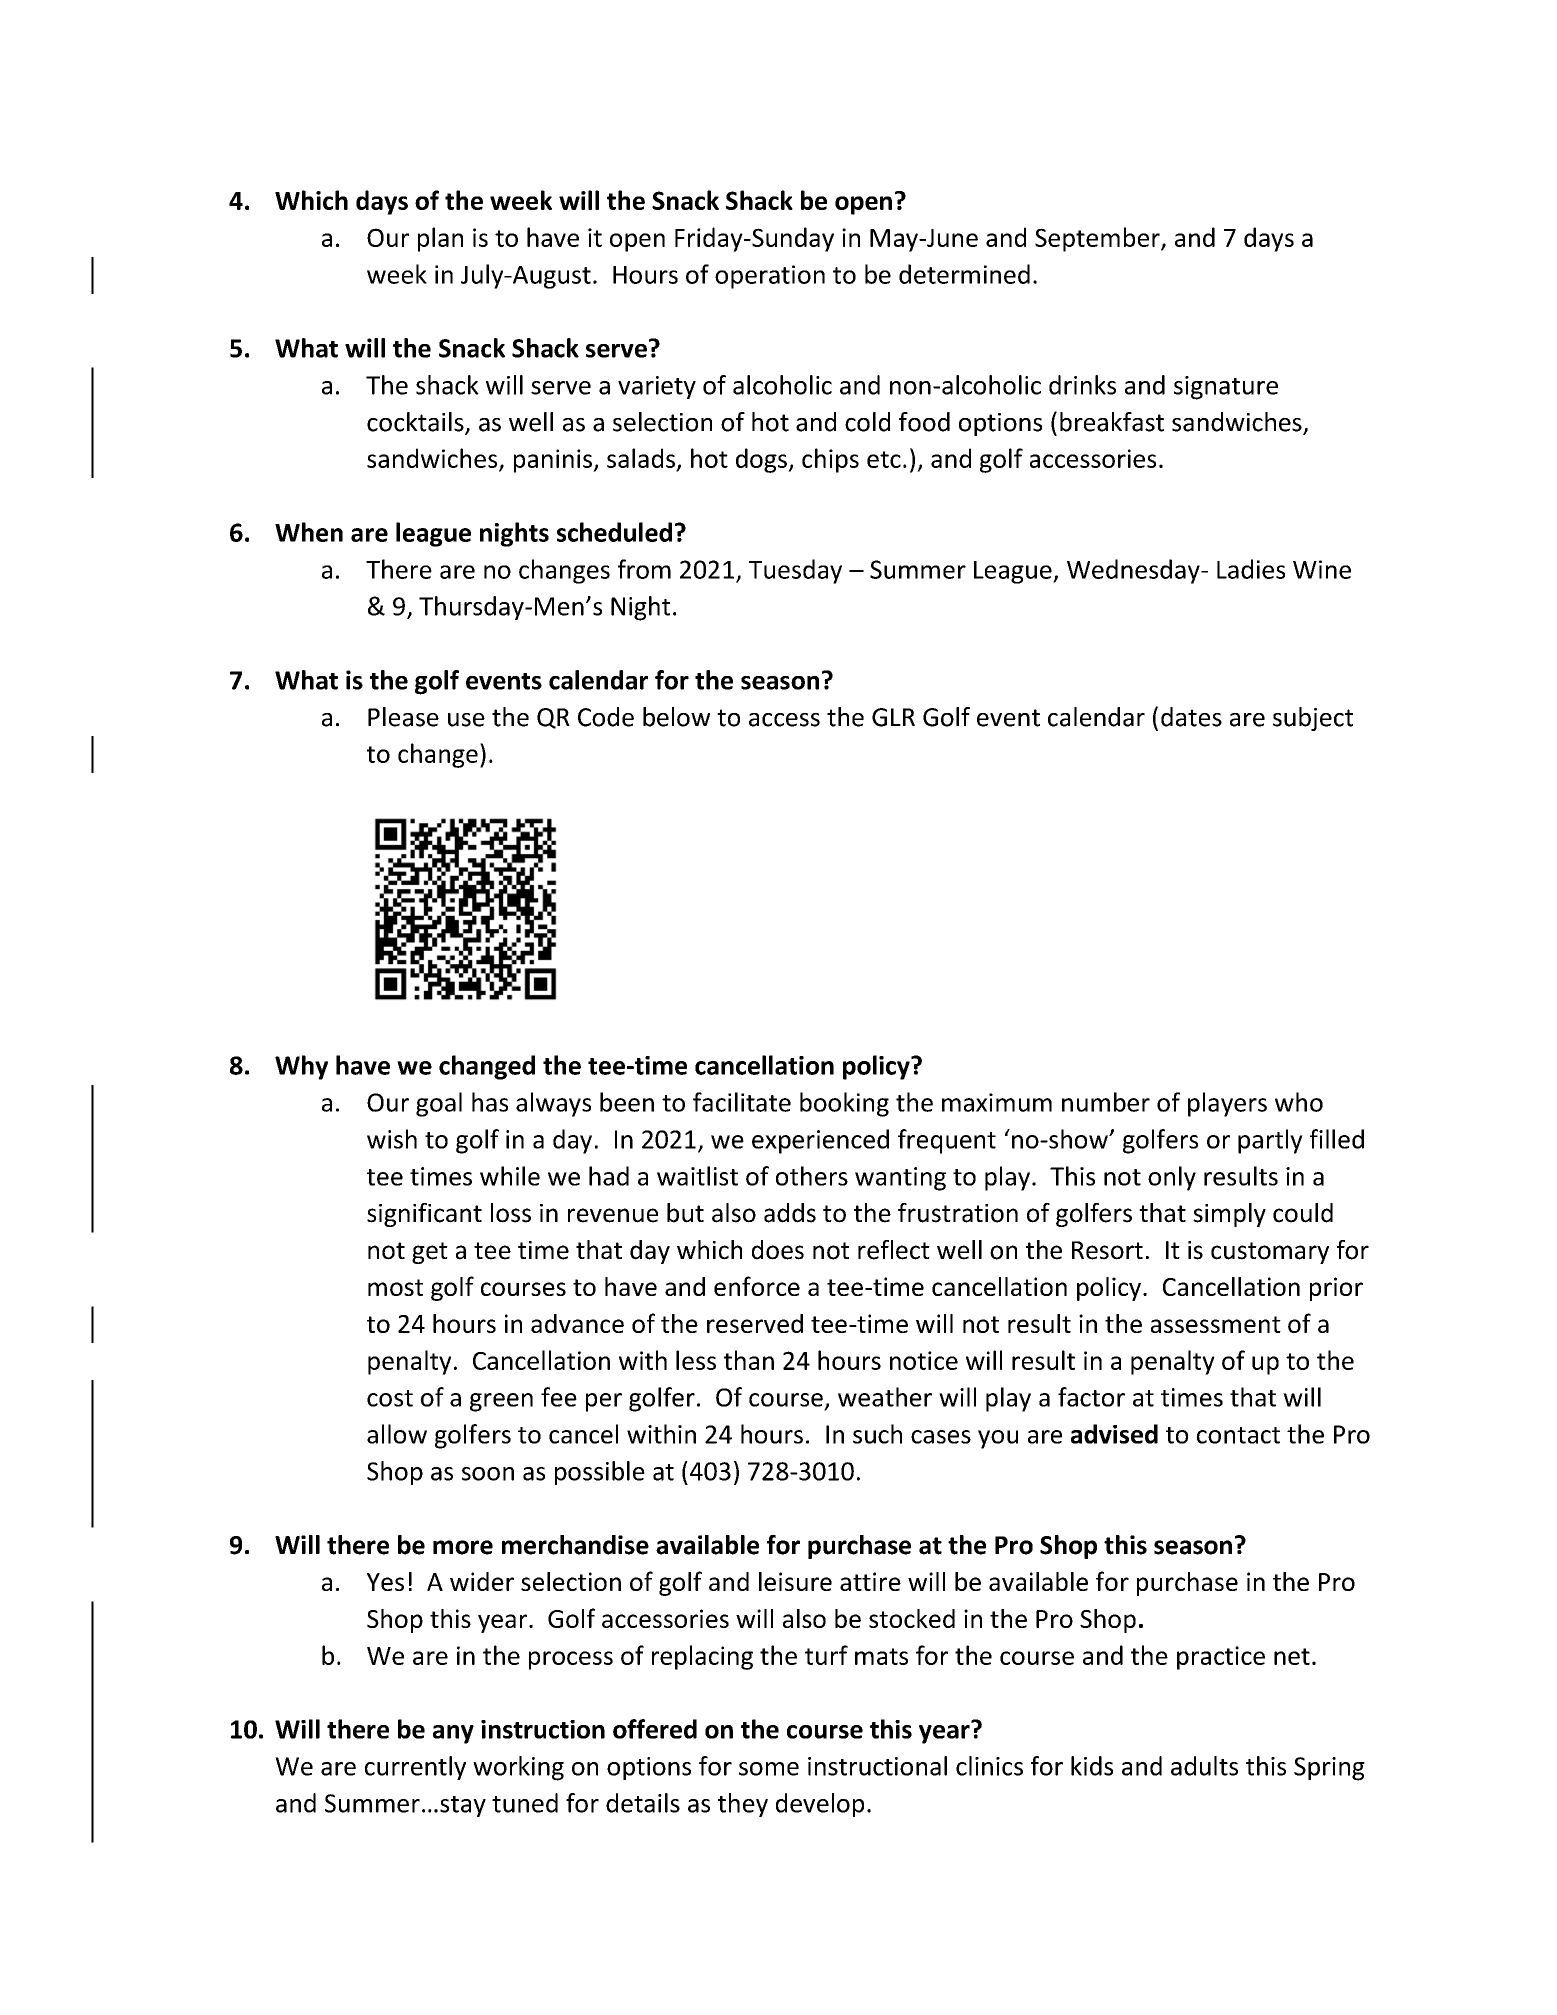  Describe the element at coordinates (390, 1398) in the document. I see `cost` at that location.
